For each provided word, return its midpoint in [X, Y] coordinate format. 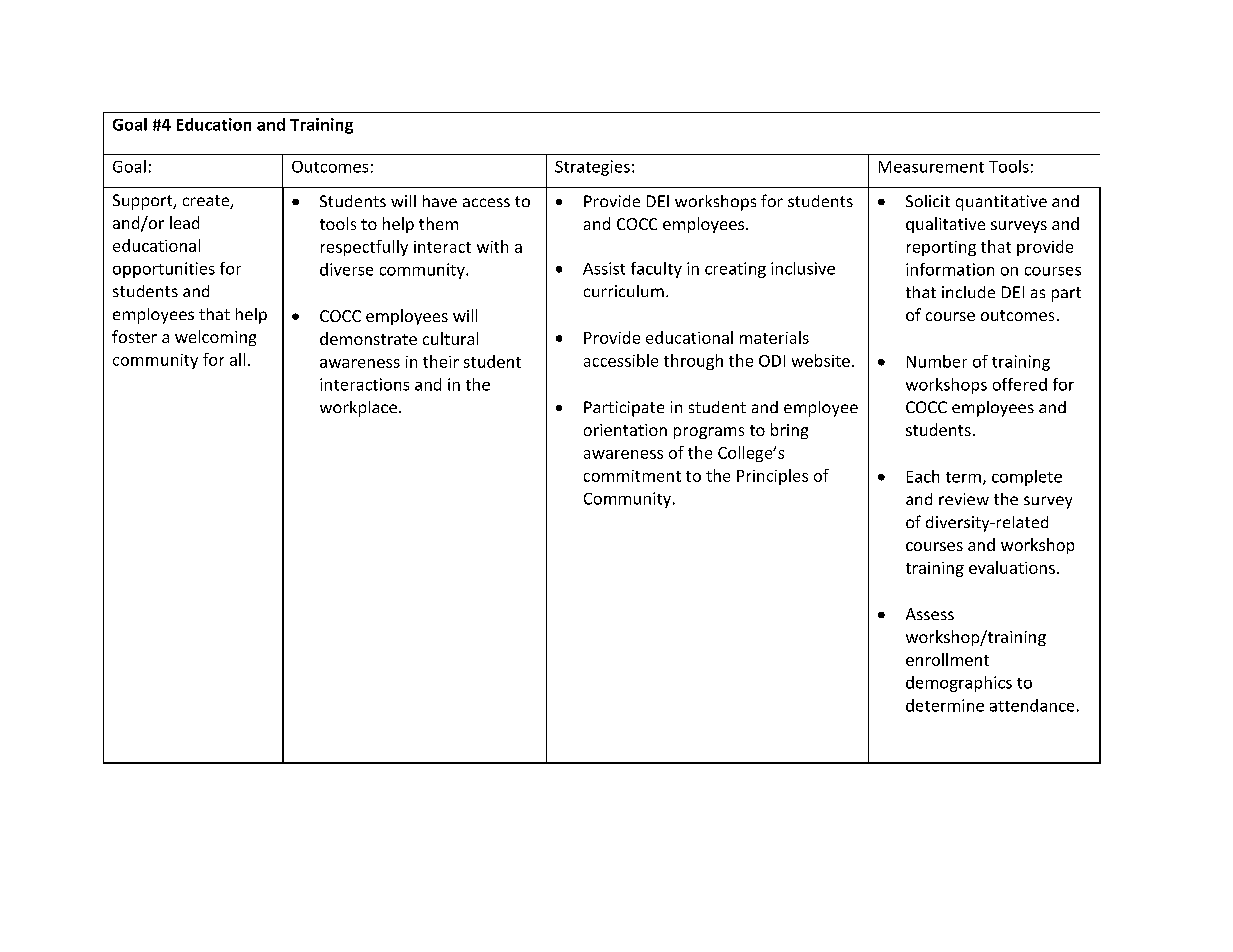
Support [144, 202]
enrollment [947, 659]
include [968, 292]
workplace [358, 409]
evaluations [1012, 567]
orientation [625, 430]
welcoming [215, 338]
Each [923, 476]
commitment [632, 476]
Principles [772, 477]
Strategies [592, 168]
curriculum [624, 291]
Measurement [931, 167]
